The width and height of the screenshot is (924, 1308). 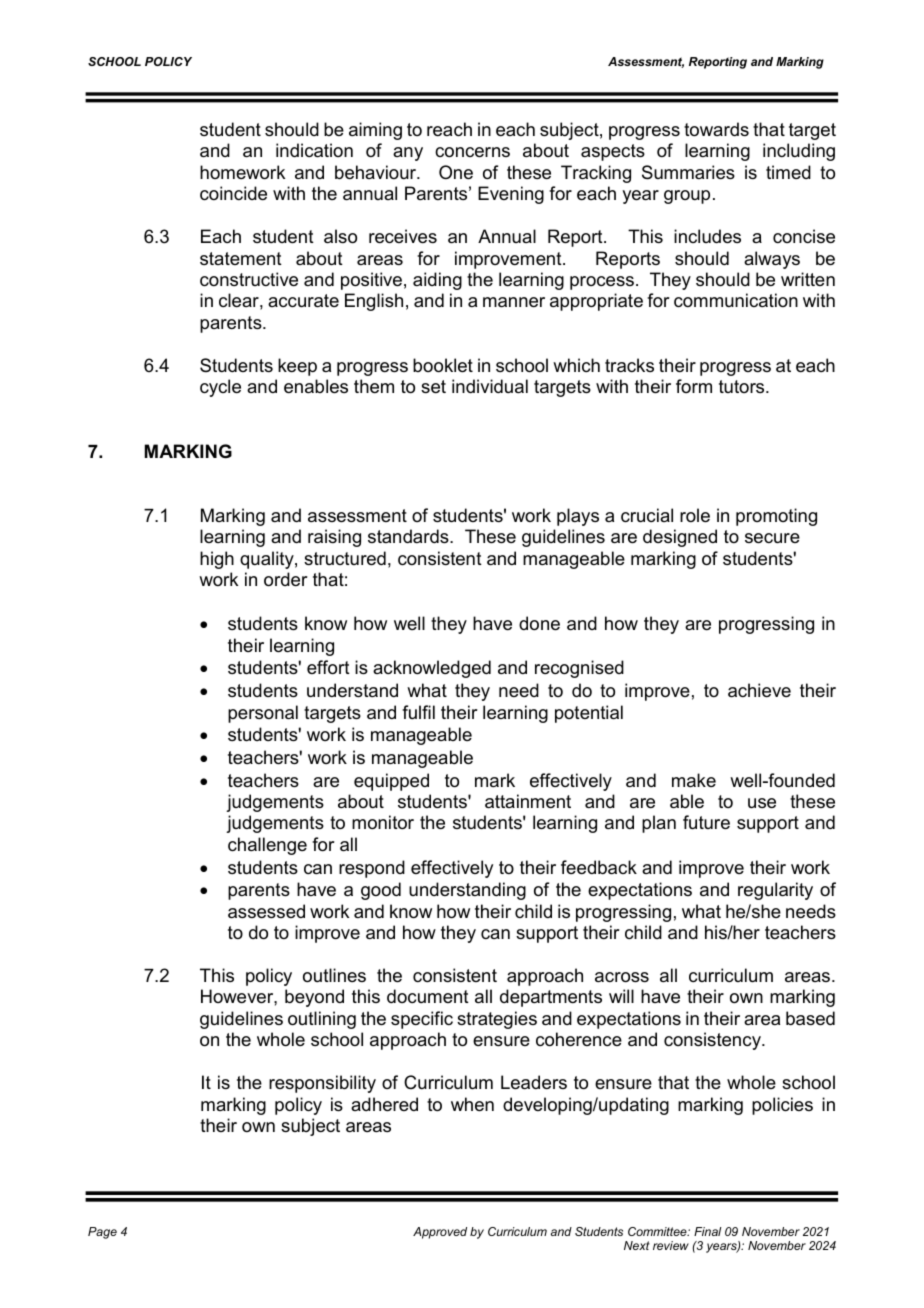 What do you see at coordinates (688, 172) in the screenshot?
I see `Summaries` at bounding box center [688, 172].
